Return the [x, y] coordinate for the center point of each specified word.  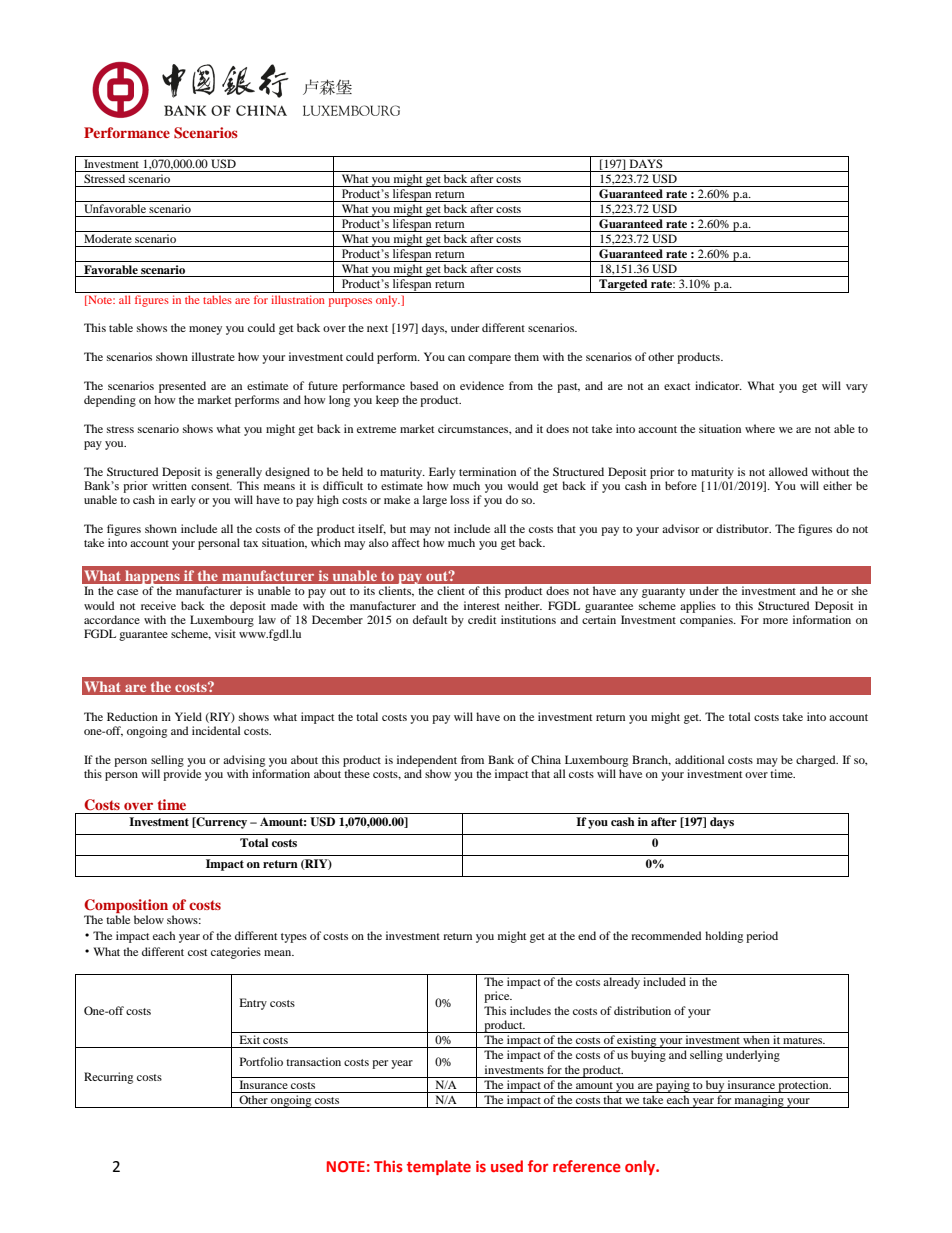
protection [803, 1086]
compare [489, 359]
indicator [718, 385]
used [507, 1166]
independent [427, 761]
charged [817, 761]
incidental [216, 730]
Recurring [108, 1078]
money [205, 330]
